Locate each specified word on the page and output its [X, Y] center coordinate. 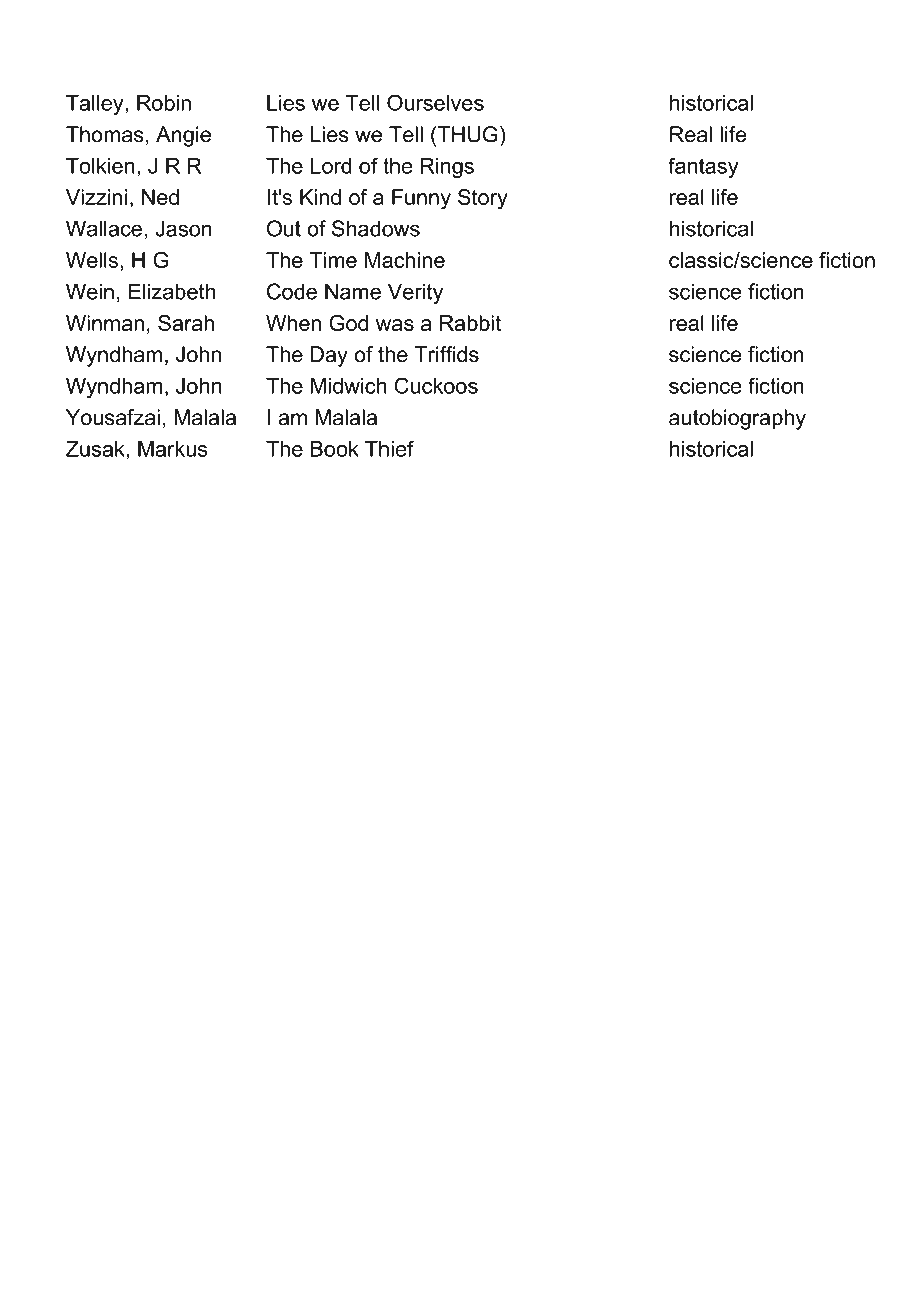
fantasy [703, 167]
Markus [173, 449]
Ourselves [435, 102]
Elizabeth [172, 291]
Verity [415, 293]
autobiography [737, 419]
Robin [164, 103]
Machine [405, 260]
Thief [389, 448]
